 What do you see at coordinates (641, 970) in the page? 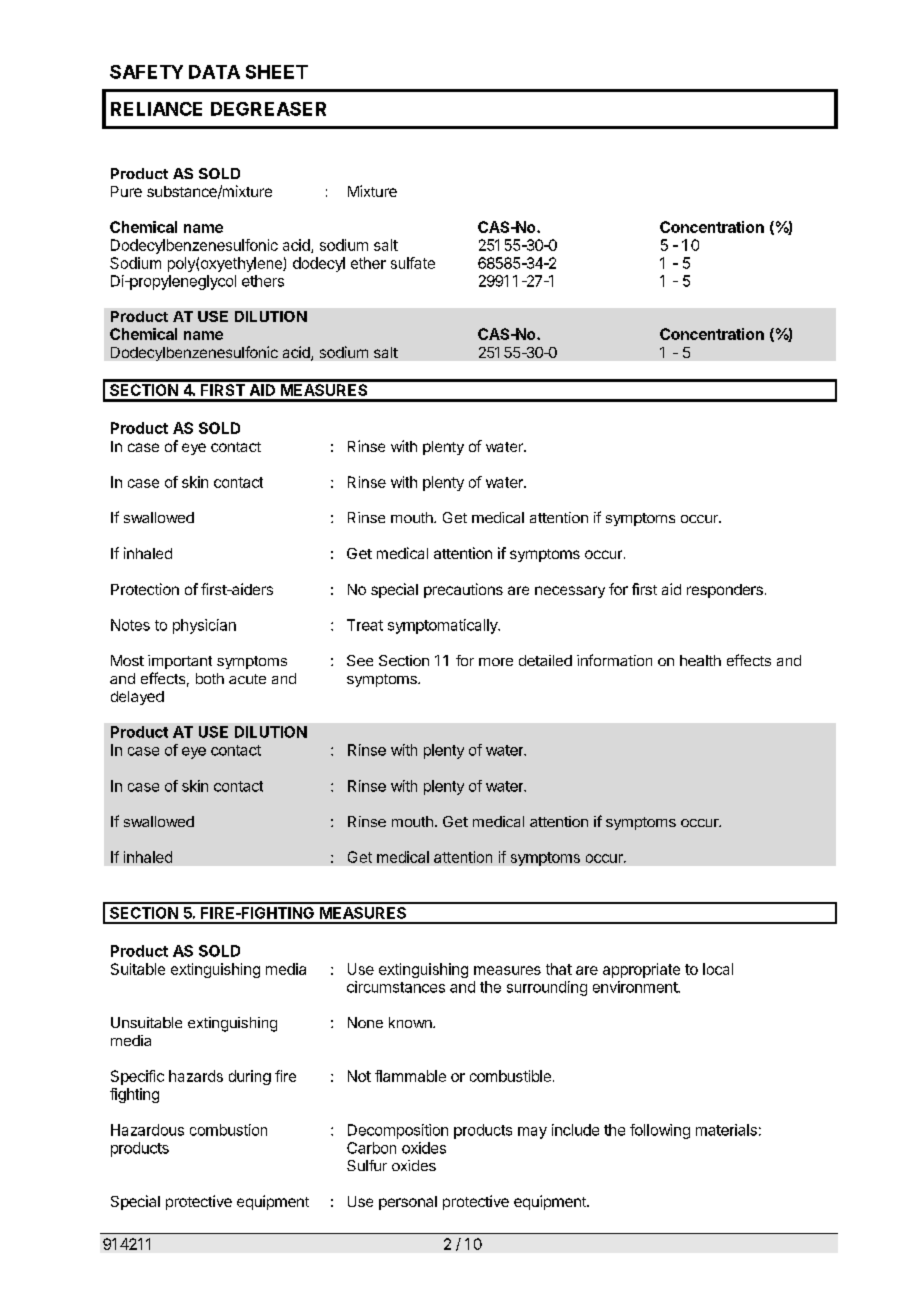
I see `appropriate` at bounding box center [641, 970].
